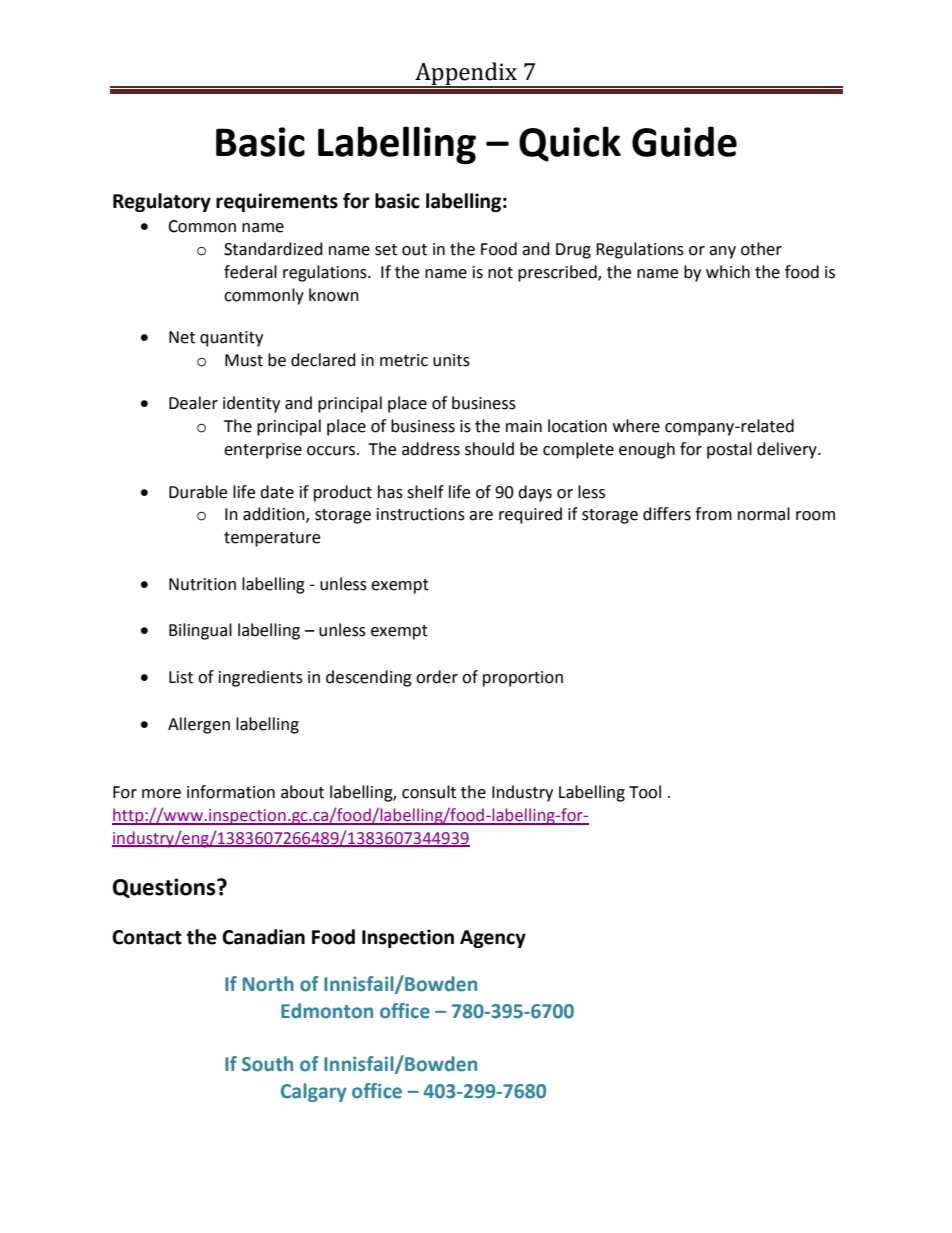 This screenshot has height=1233, width=952. Describe the element at coordinates (261, 678) in the screenshot. I see `ingredients` at that location.
